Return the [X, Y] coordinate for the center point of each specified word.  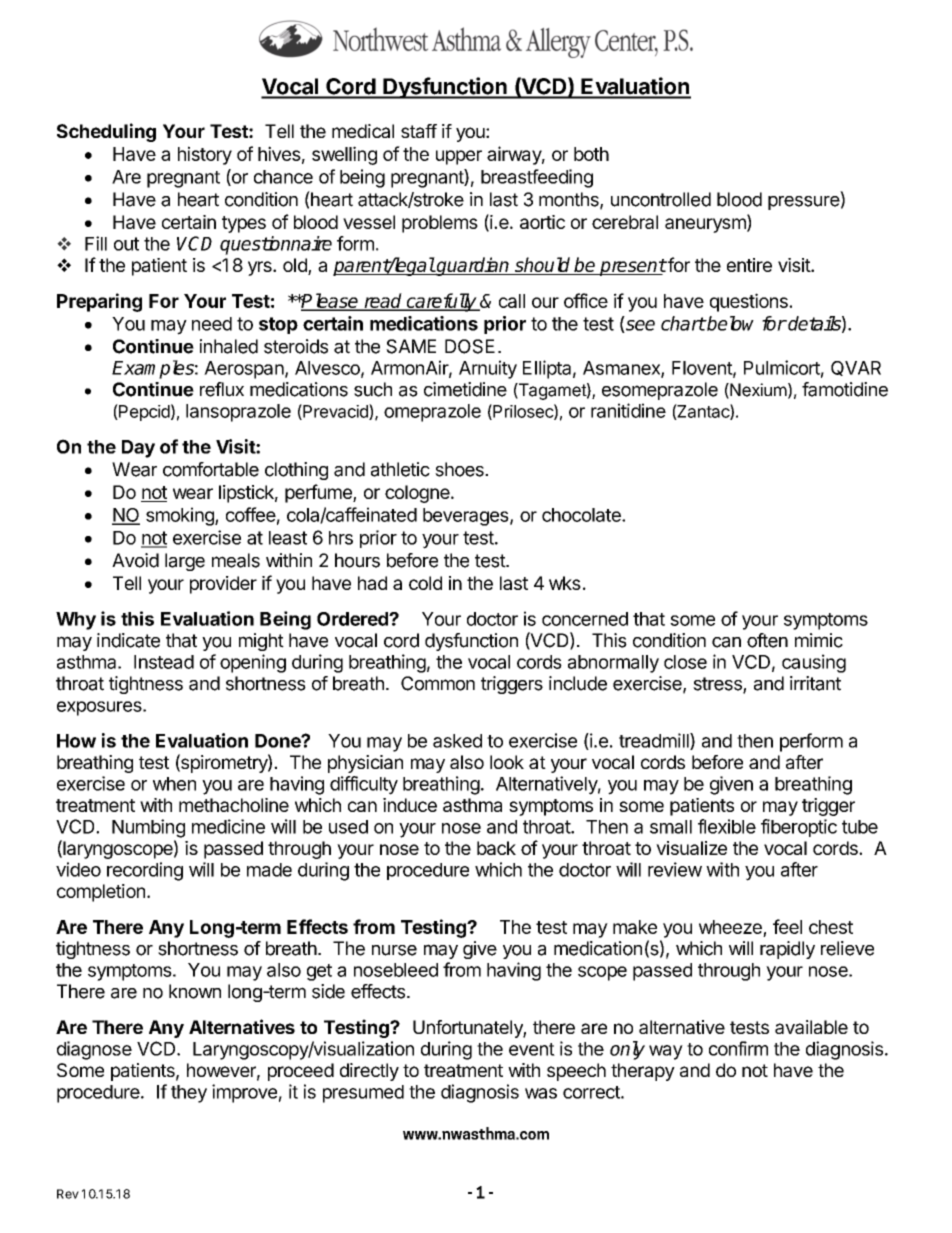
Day [138, 449]
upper [459, 157]
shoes [460, 469]
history [205, 155]
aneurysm [706, 225]
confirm [738, 1048]
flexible [727, 826]
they [189, 1094]
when [174, 784]
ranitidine [628, 410]
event [532, 1049]
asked [457, 741]
